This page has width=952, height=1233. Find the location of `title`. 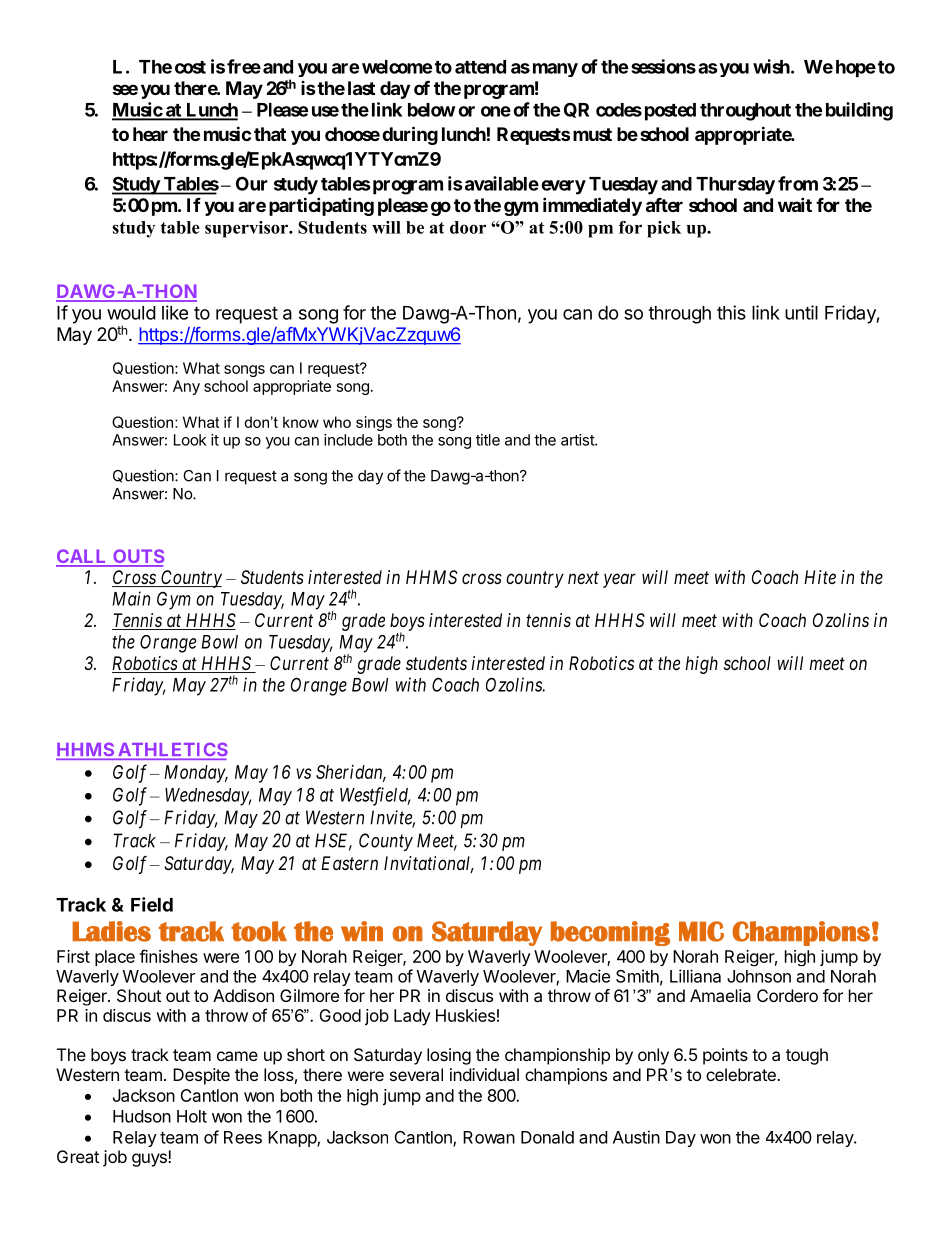

title is located at coordinates (488, 440).
